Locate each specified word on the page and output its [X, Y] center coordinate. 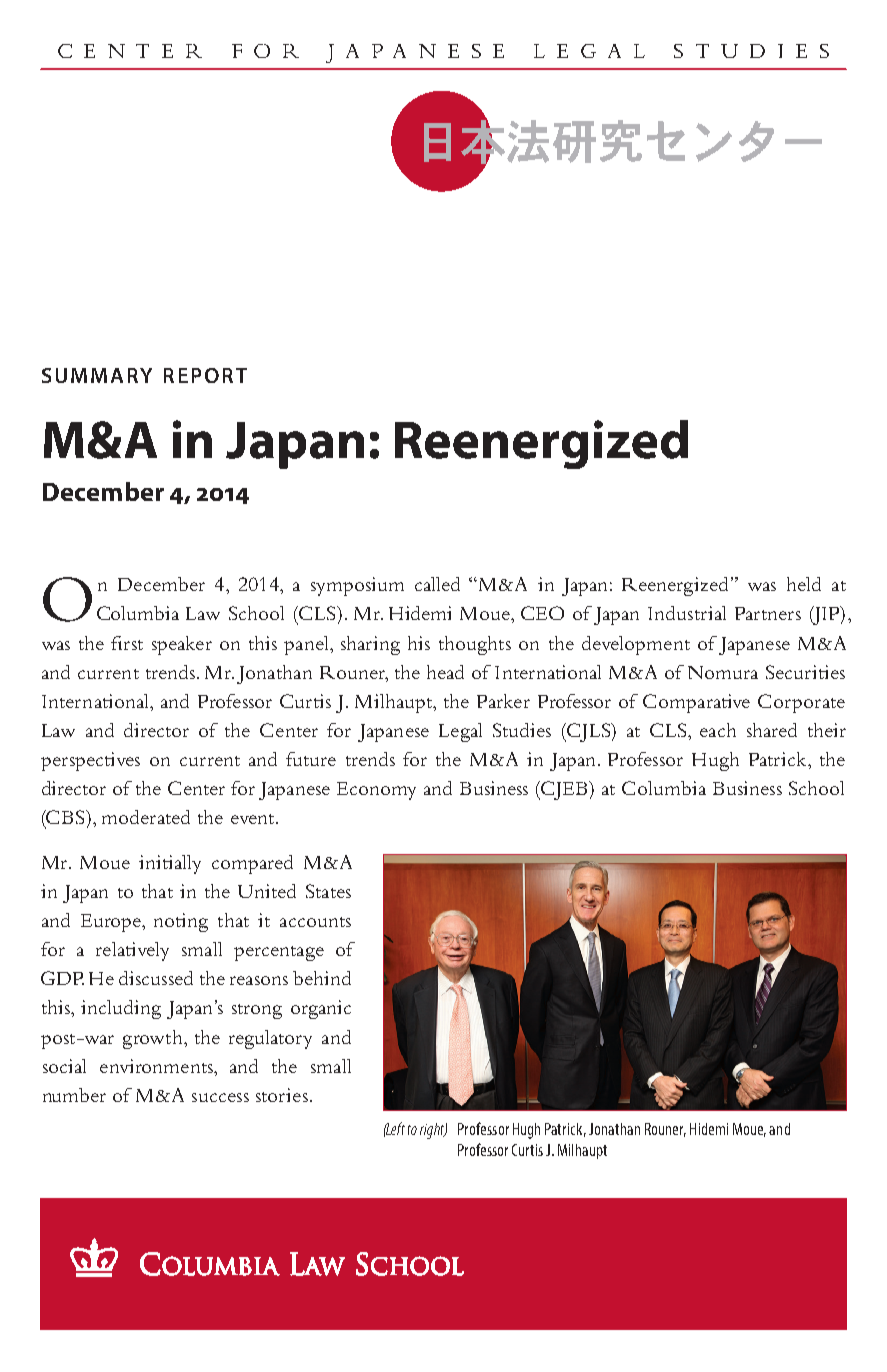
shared [772, 730]
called [437, 584]
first [127, 643]
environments [157, 1066]
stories [282, 1095]
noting [181, 922]
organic [321, 1009]
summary [97, 375]
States [328, 891]
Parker [503, 701]
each [718, 730]
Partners [768, 613]
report [205, 375]
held [804, 584]
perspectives [90, 761]
